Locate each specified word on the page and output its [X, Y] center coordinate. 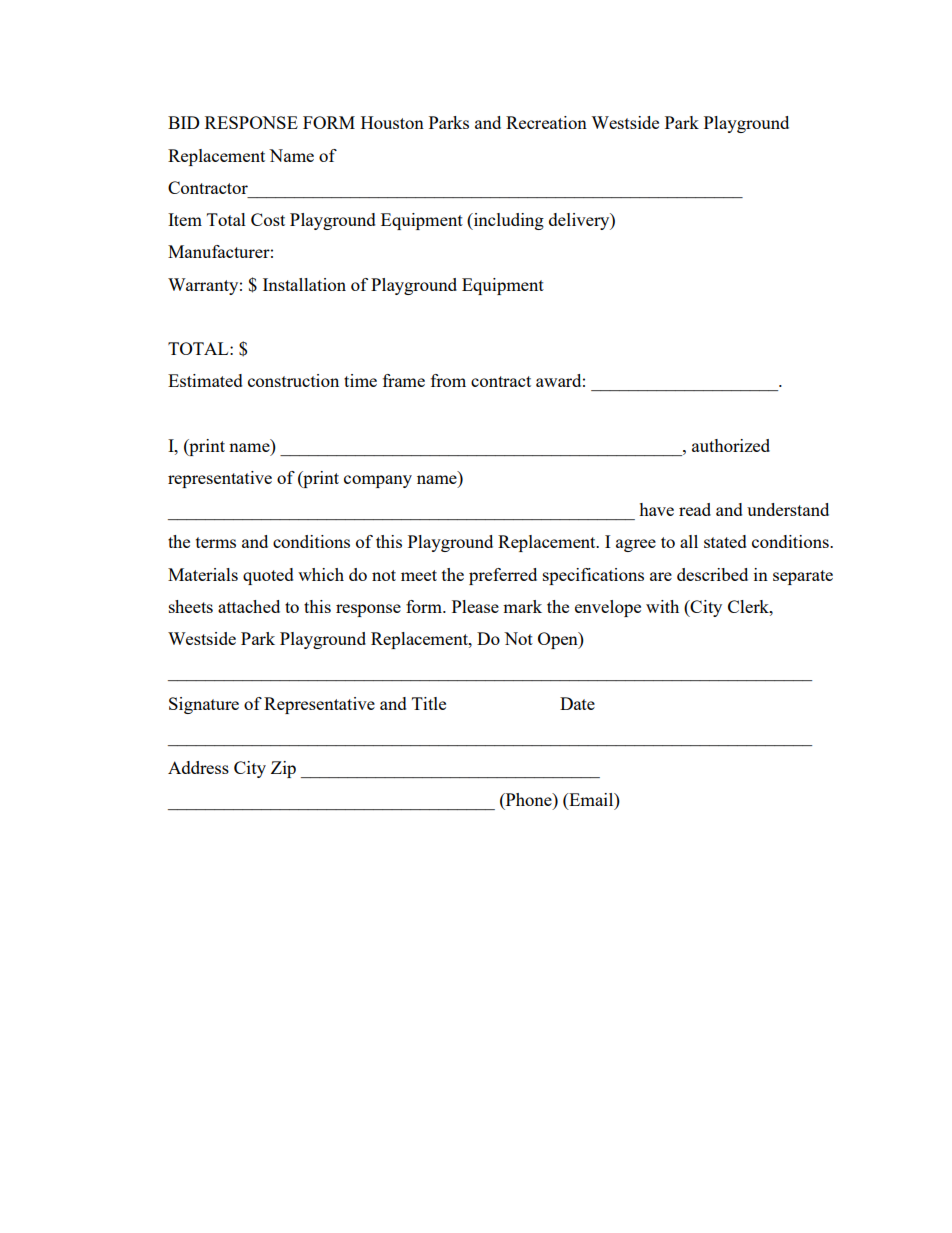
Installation [304, 284]
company [378, 481]
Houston [392, 122]
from [448, 380]
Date [577, 703]
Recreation [546, 122]
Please [475, 606]
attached [249, 606]
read [695, 509]
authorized [731, 445]
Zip [283, 769]
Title [429, 703]
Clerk [749, 606]
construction [293, 380]
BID [184, 122]
